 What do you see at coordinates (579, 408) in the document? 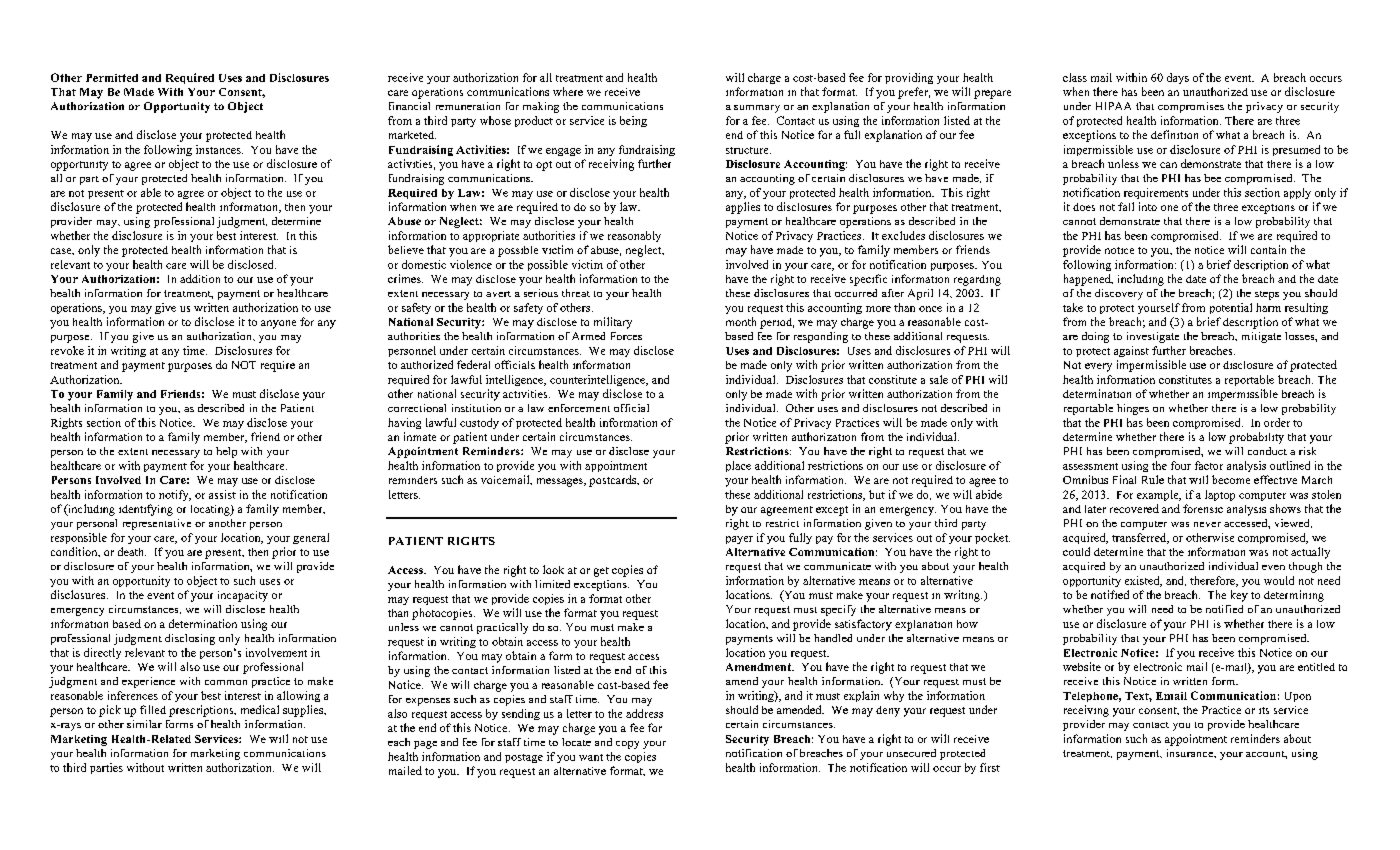
I see `enforcement` at bounding box center [579, 408].
